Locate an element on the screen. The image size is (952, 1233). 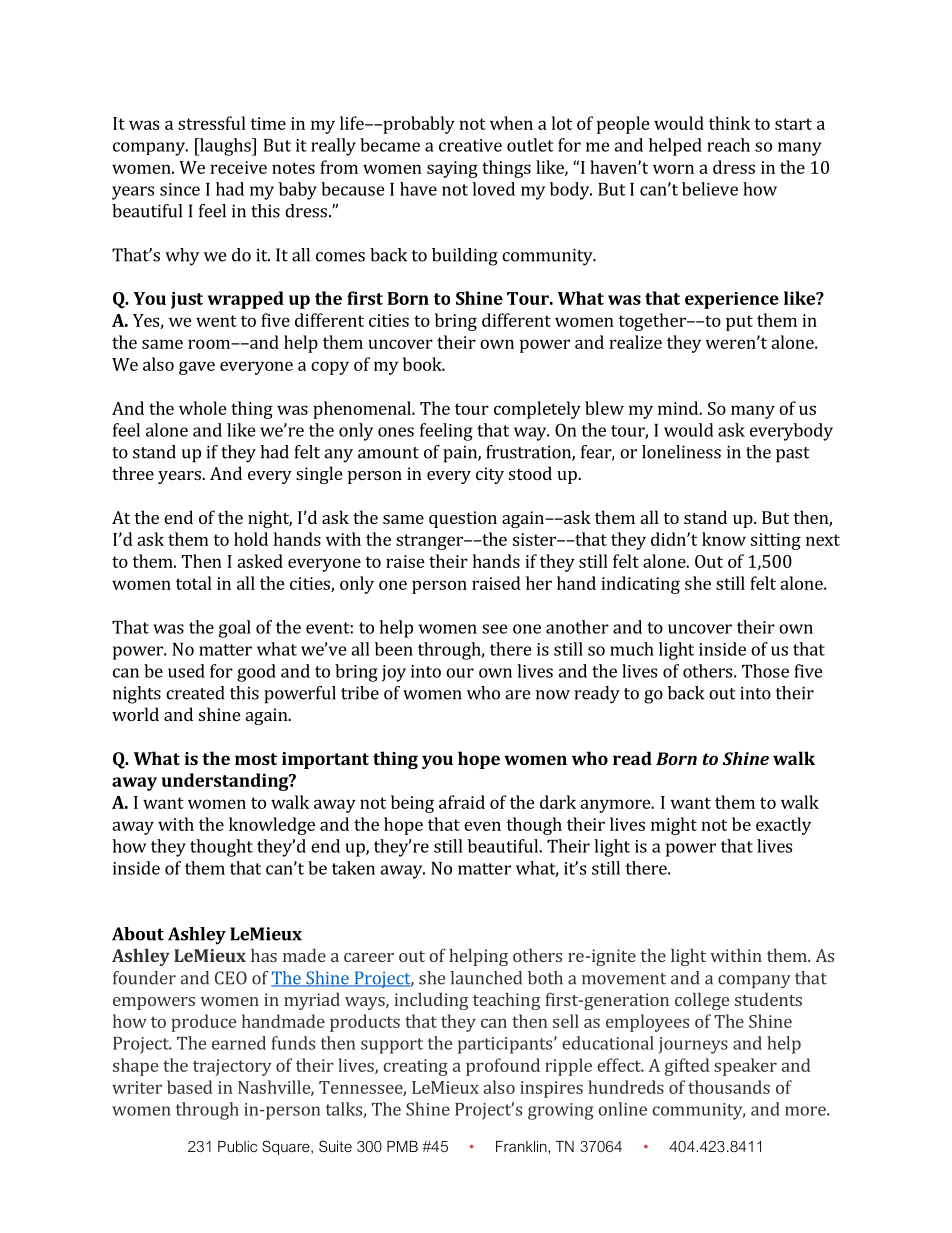
exactly is located at coordinates (783, 826).
